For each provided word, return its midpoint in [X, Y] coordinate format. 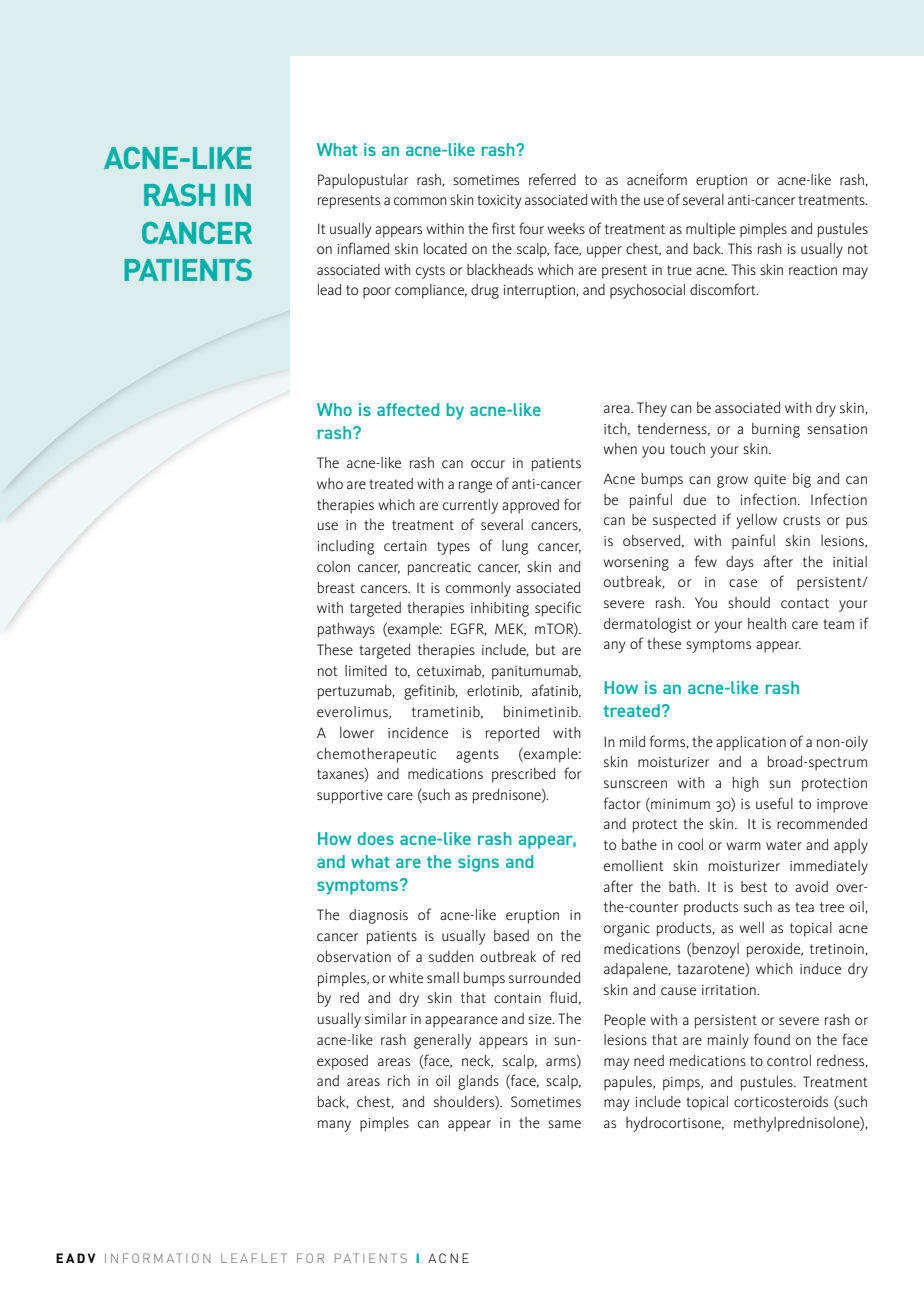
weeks [566, 228]
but [546, 649]
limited [366, 670]
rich [399, 1080]
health [767, 623]
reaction [813, 270]
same [564, 1124]
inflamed [363, 248]
